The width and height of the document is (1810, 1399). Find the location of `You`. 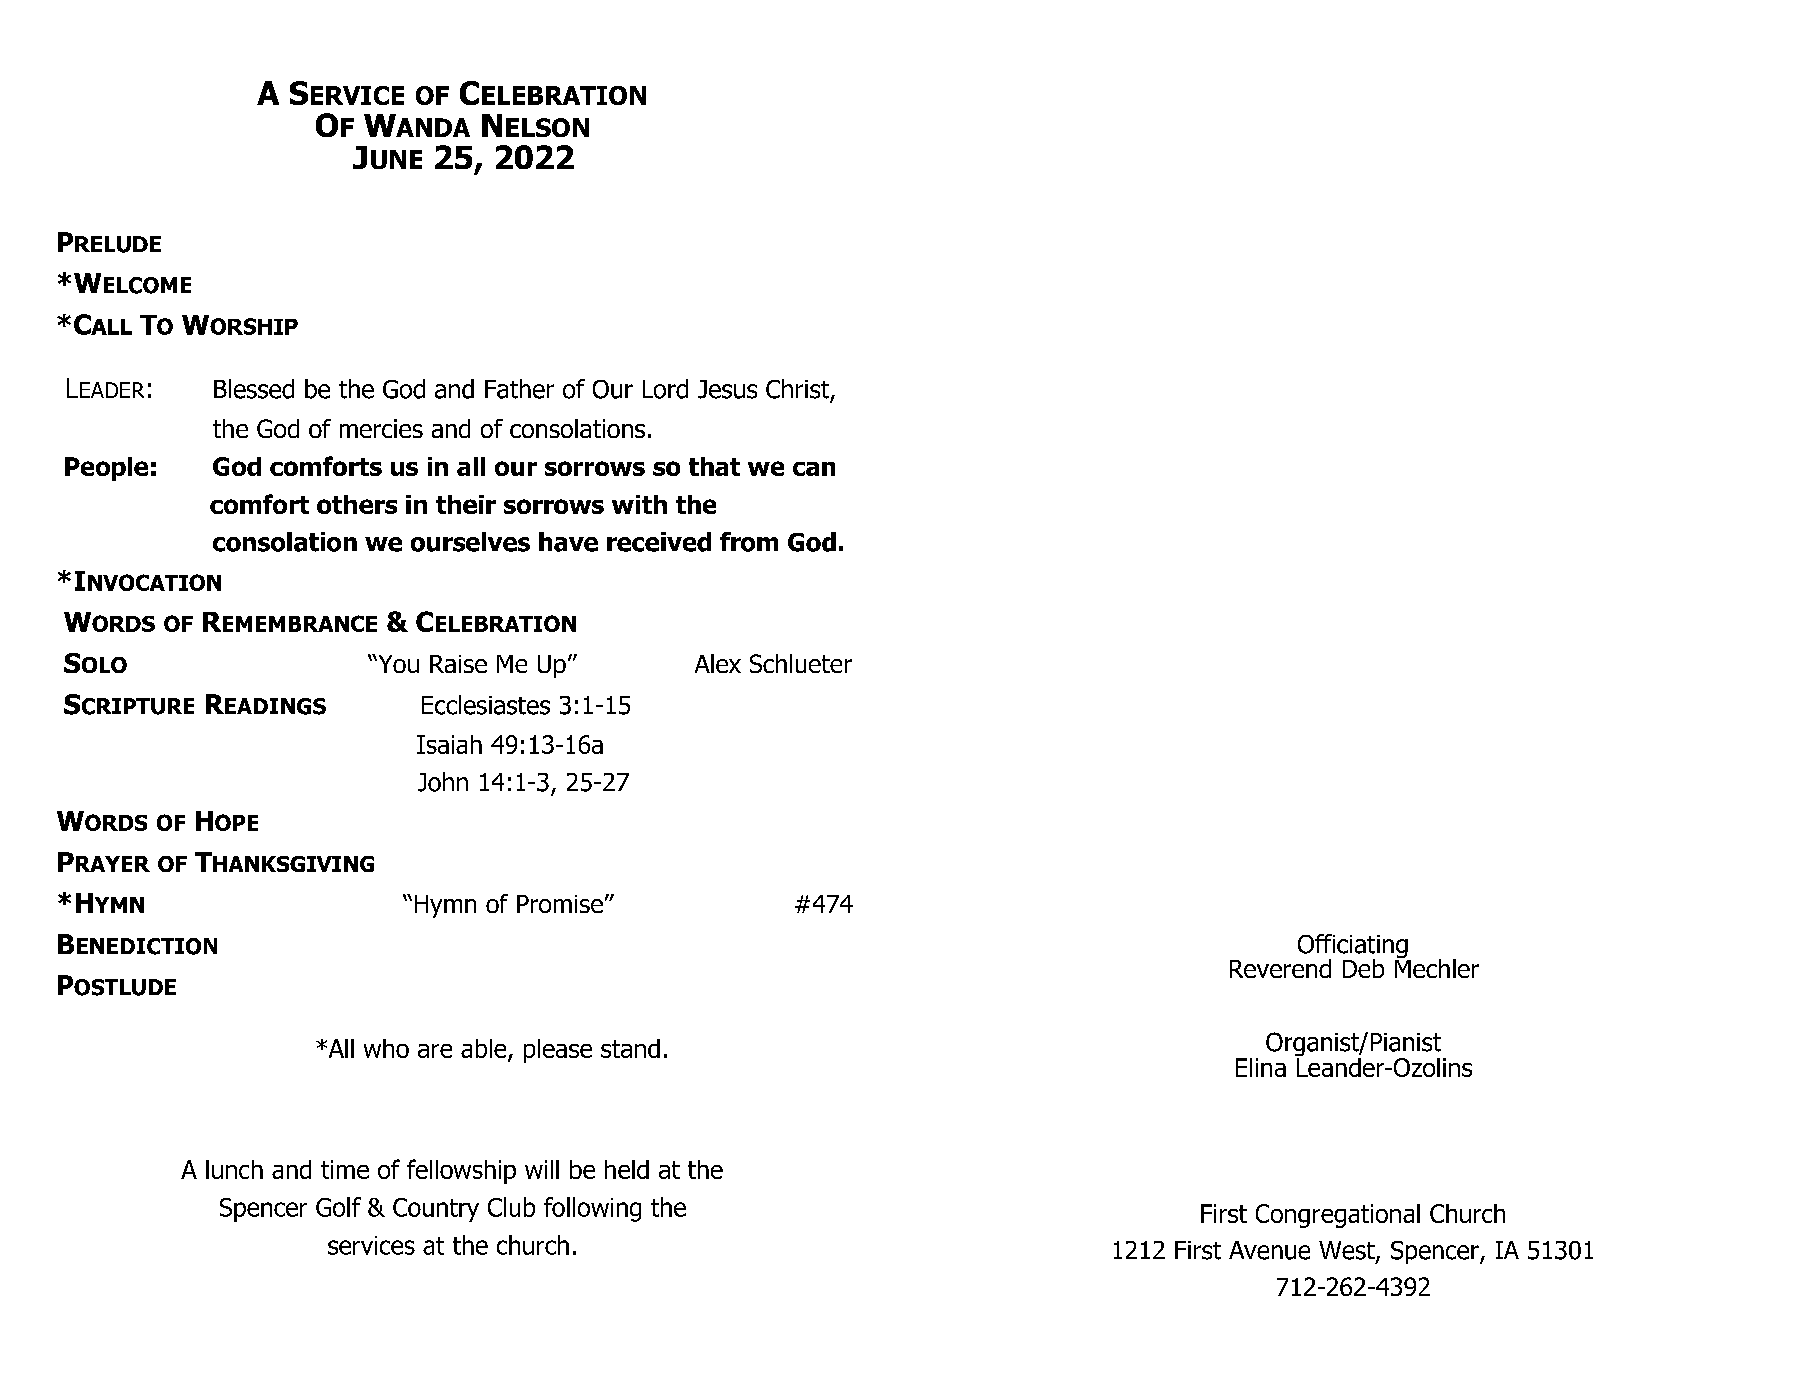

You is located at coordinates (397, 664).
